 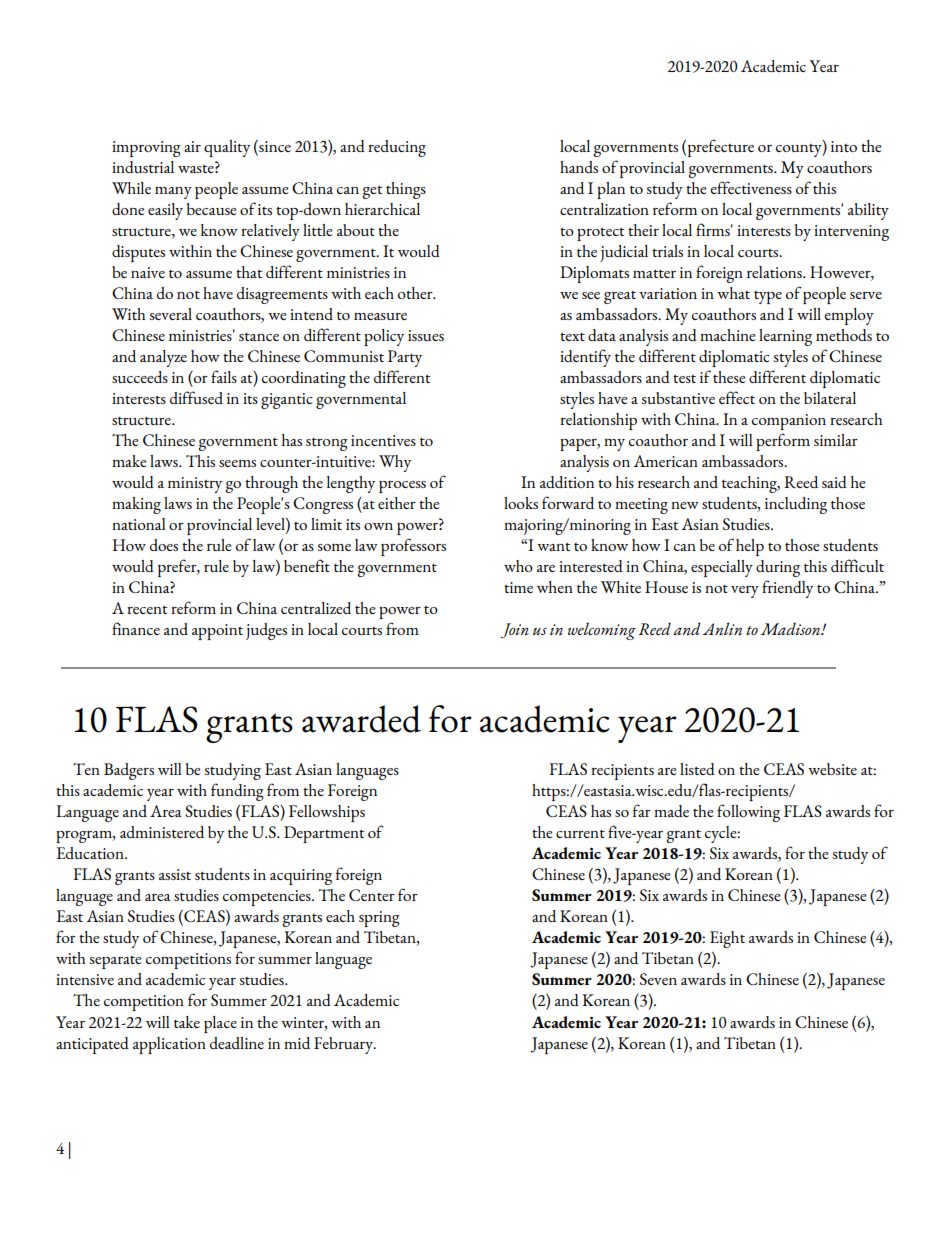 What do you see at coordinates (580, 834) in the screenshot?
I see `current` at bounding box center [580, 834].
